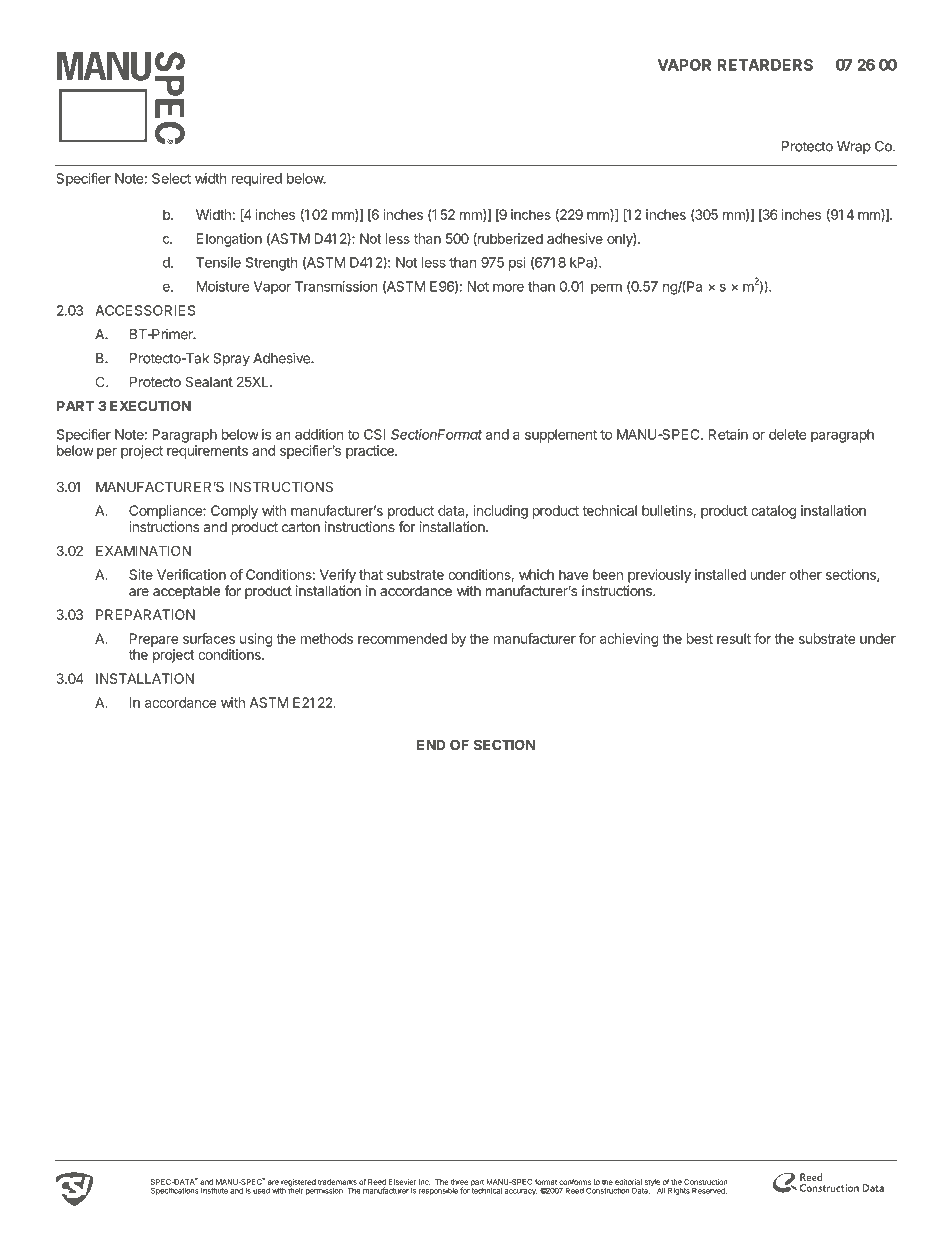  I want to click on result, so click(734, 638).
